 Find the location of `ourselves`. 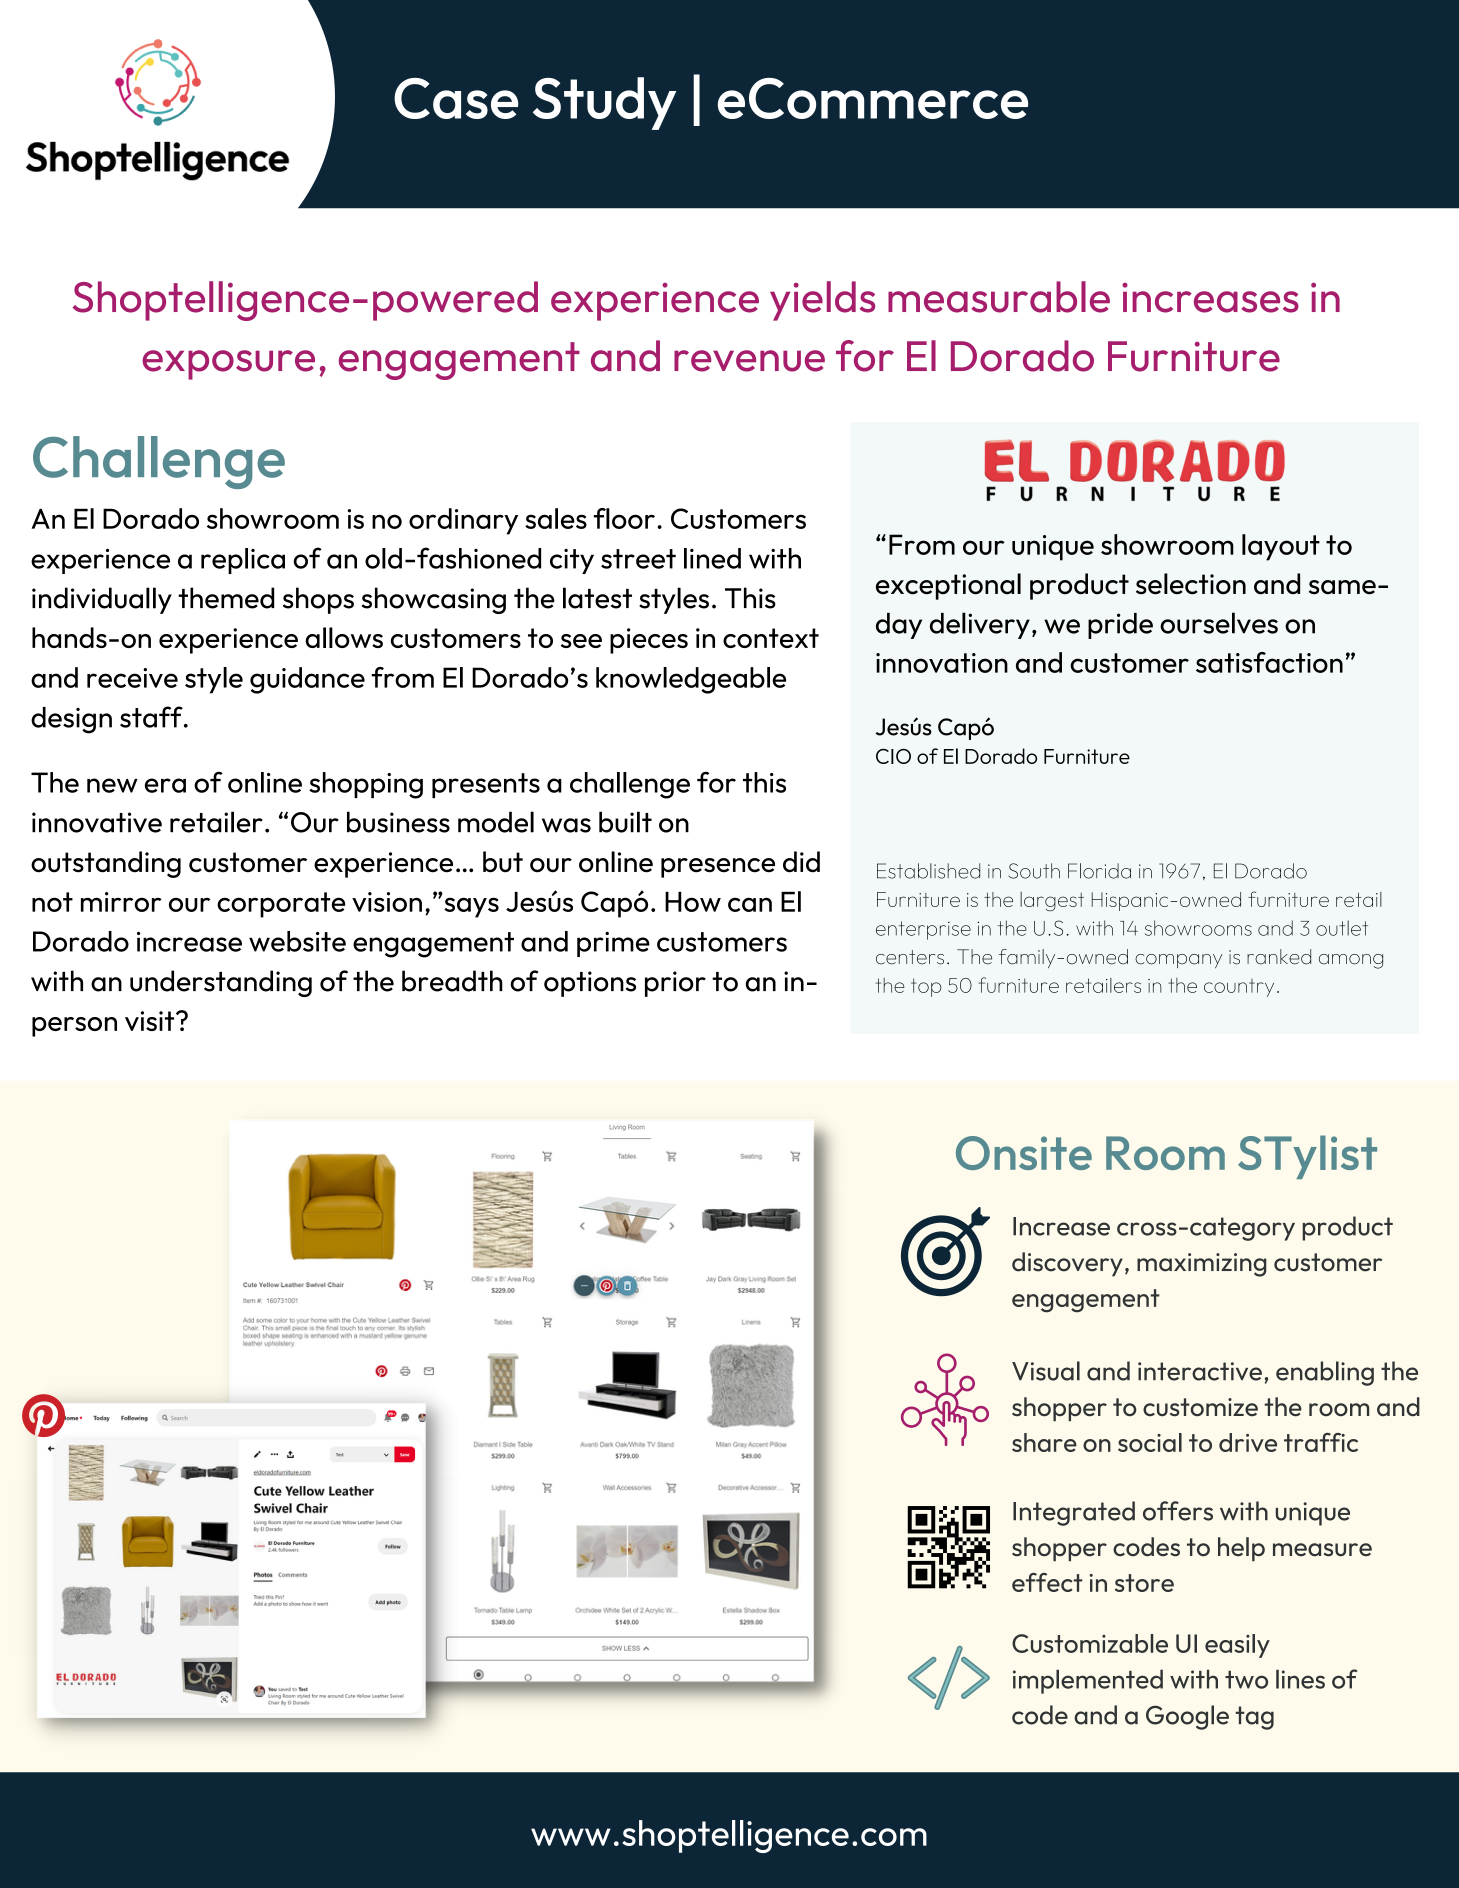

ourselves is located at coordinates (1219, 623).
